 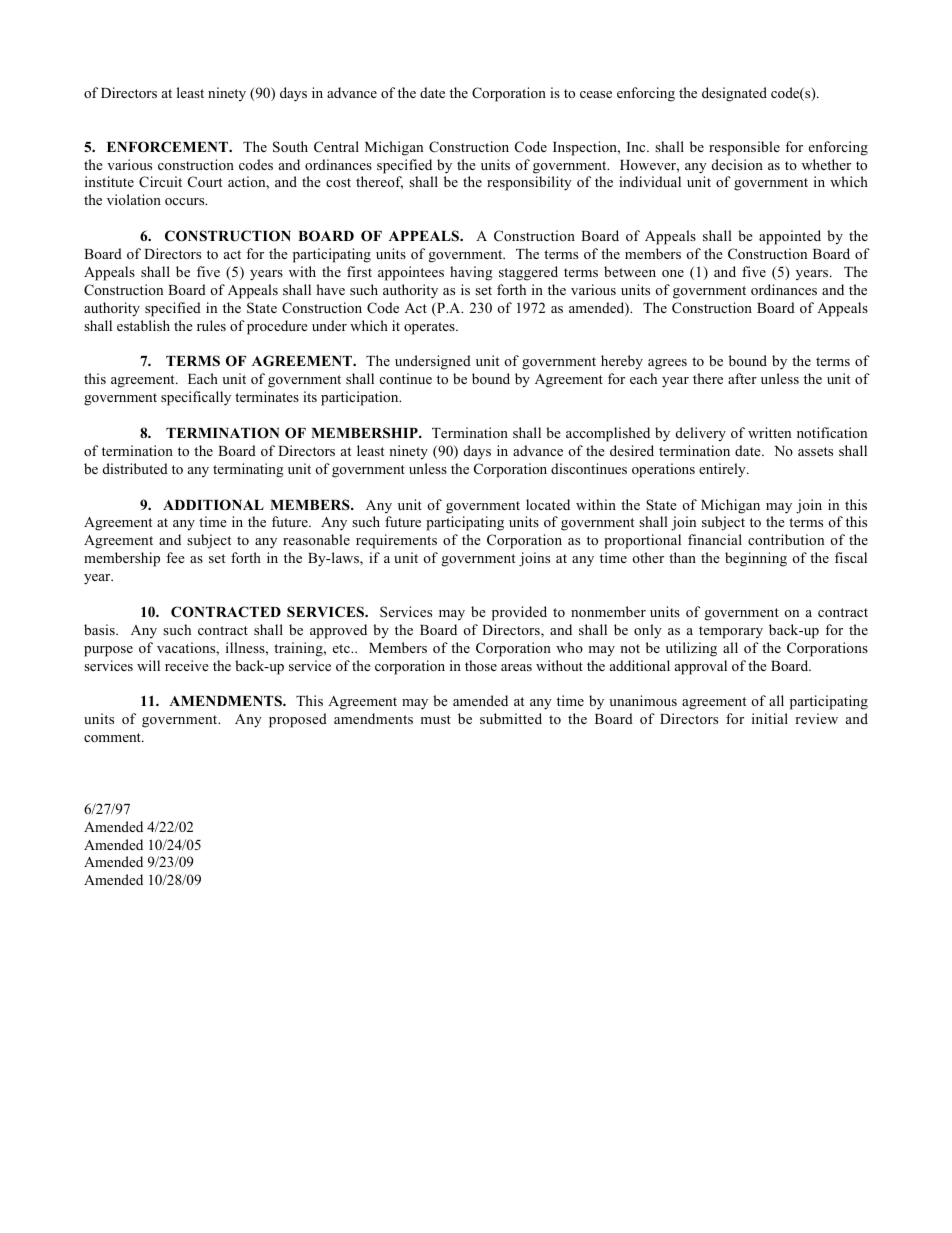 I want to click on South, so click(x=290, y=147).
